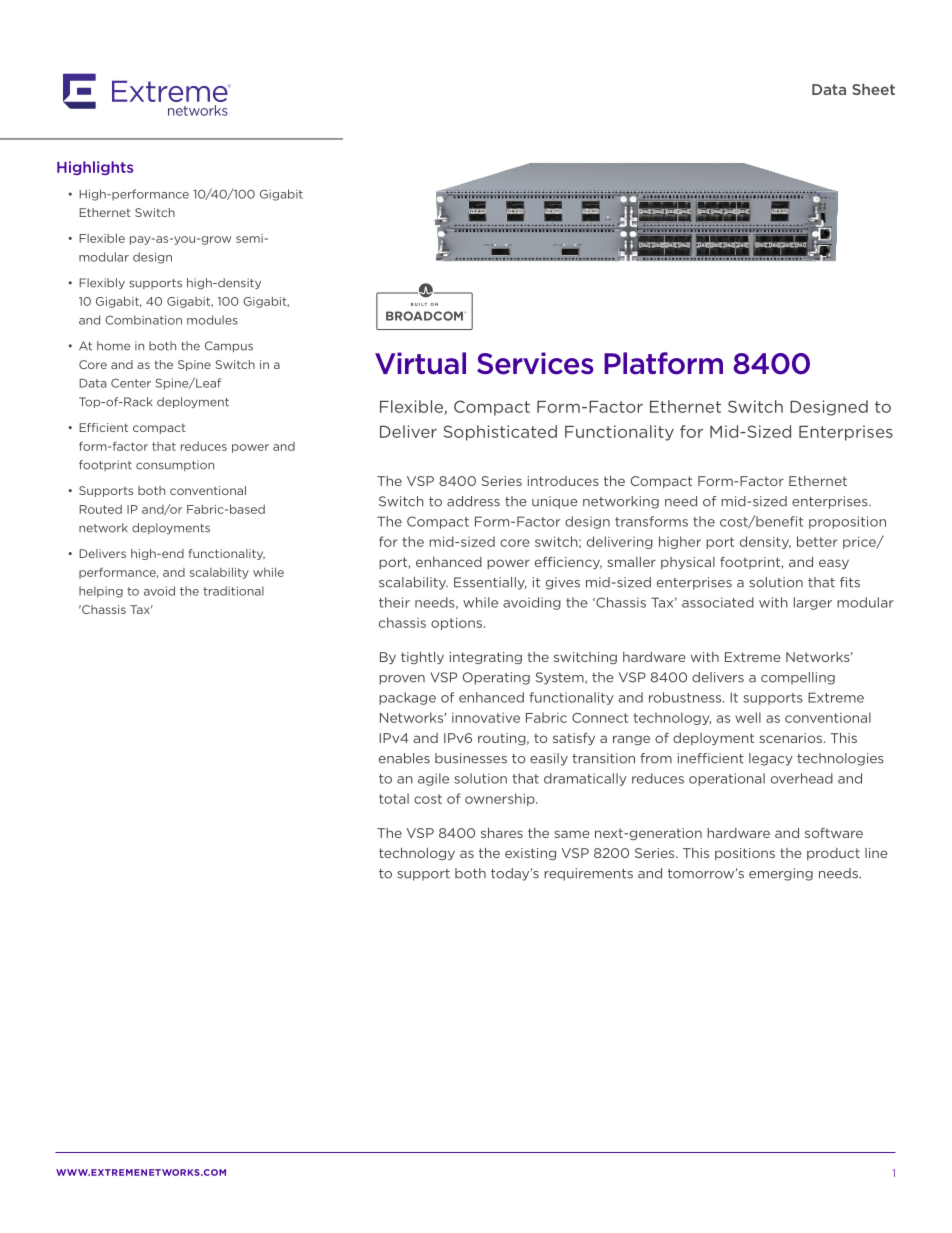  What do you see at coordinates (847, 522) in the screenshot?
I see `proposition` at bounding box center [847, 522].
